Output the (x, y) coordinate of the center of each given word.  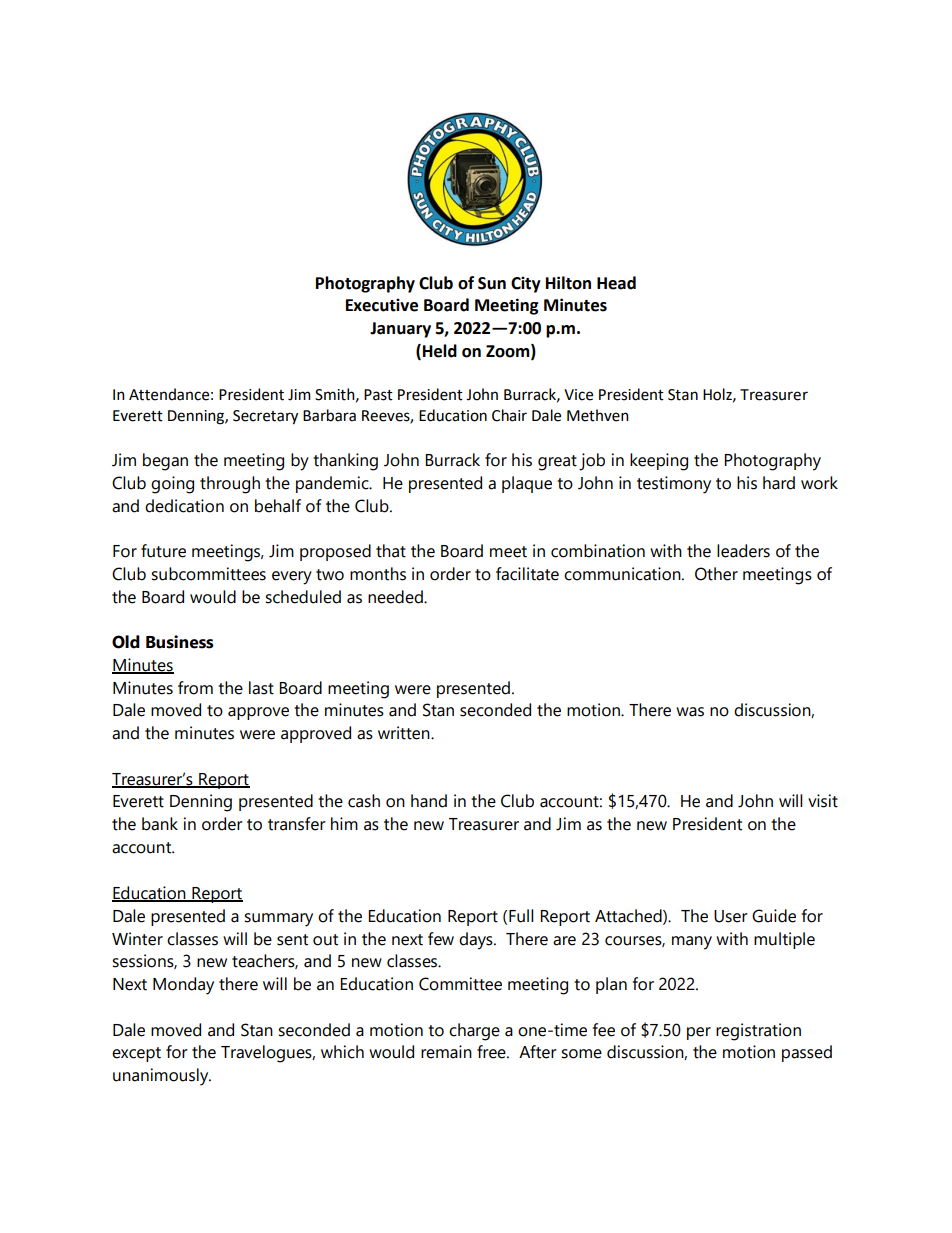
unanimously (162, 1077)
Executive (382, 305)
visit (823, 801)
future (163, 551)
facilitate (527, 574)
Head (616, 283)
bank (160, 824)
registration (758, 1032)
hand (429, 801)
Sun (492, 283)
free (492, 1052)
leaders (743, 551)
